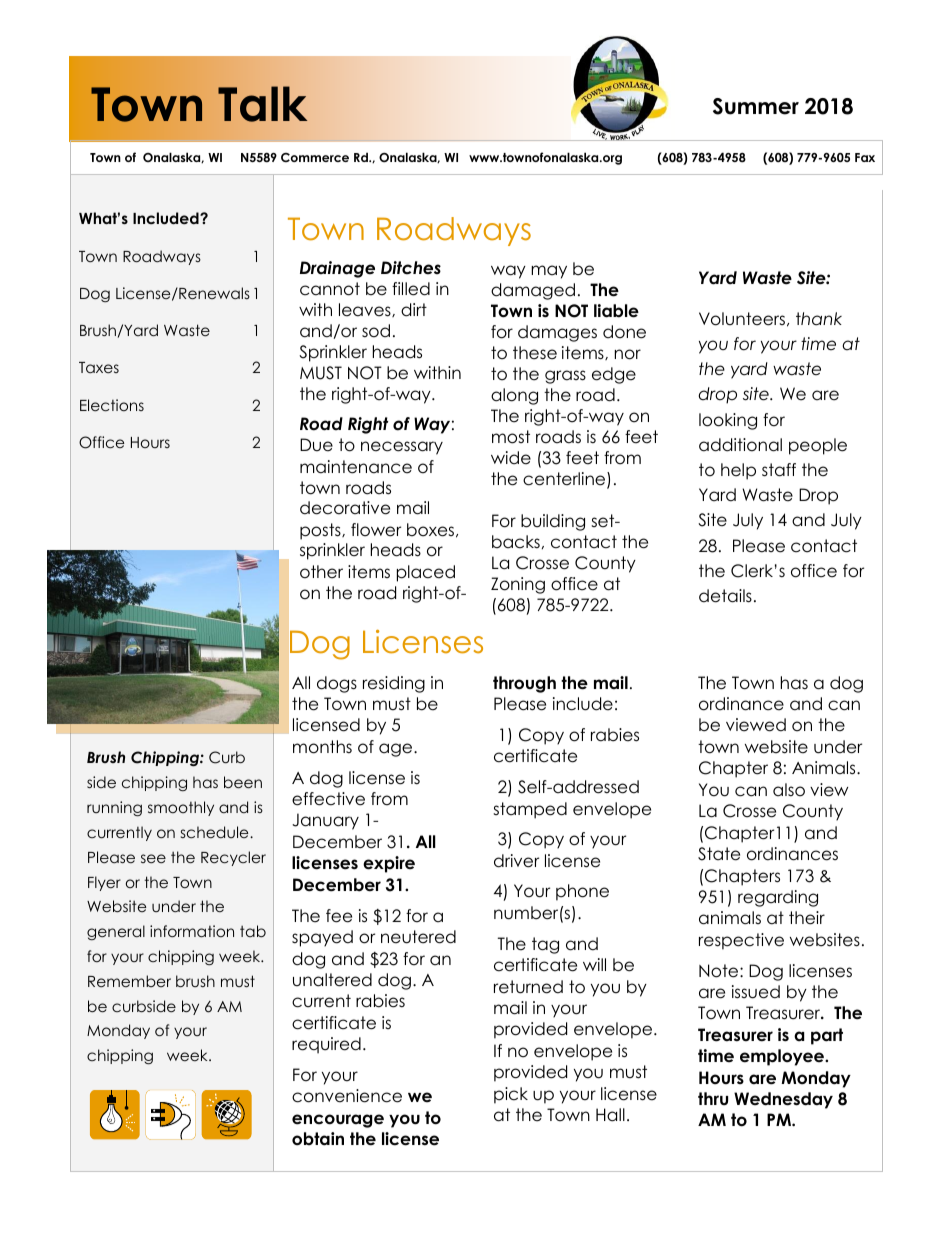 The height and width of the screenshot is (1233, 952). What do you see at coordinates (725, 596) in the screenshot?
I see `details` at bounding box center [725, 596].
